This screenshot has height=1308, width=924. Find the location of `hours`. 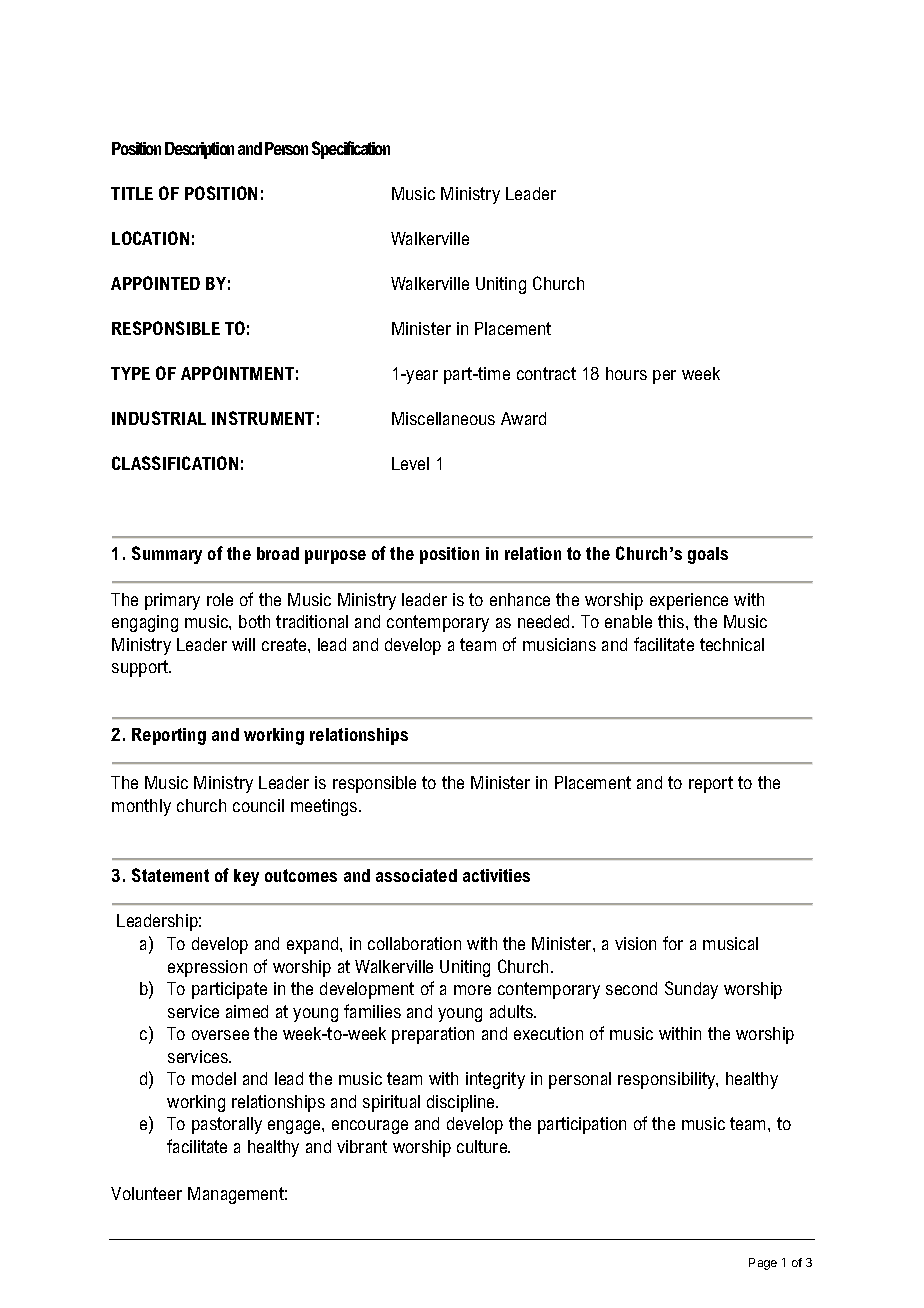

hours is located at coordinates (626, 373).
